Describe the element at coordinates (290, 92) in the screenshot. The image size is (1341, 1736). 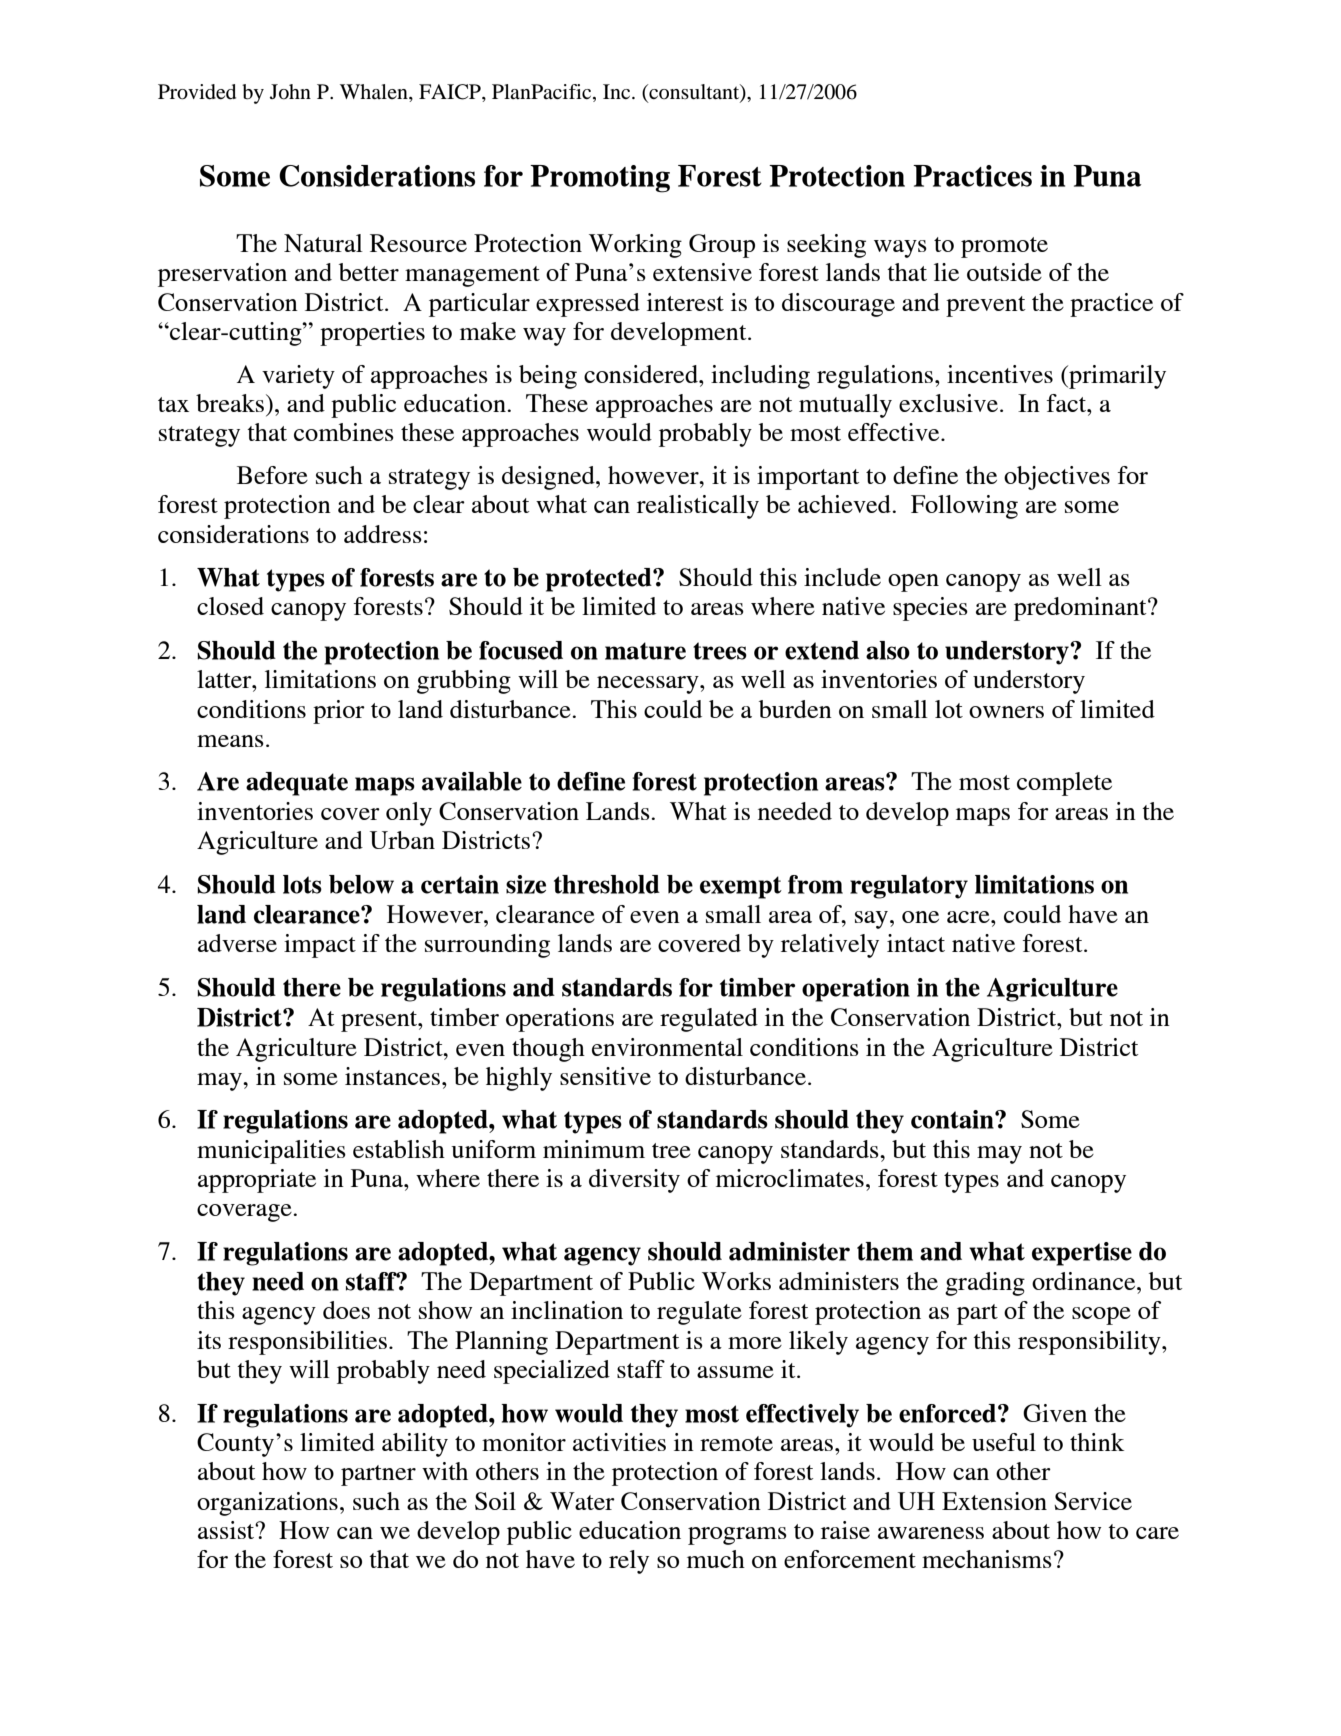
I see `John` at that location.
